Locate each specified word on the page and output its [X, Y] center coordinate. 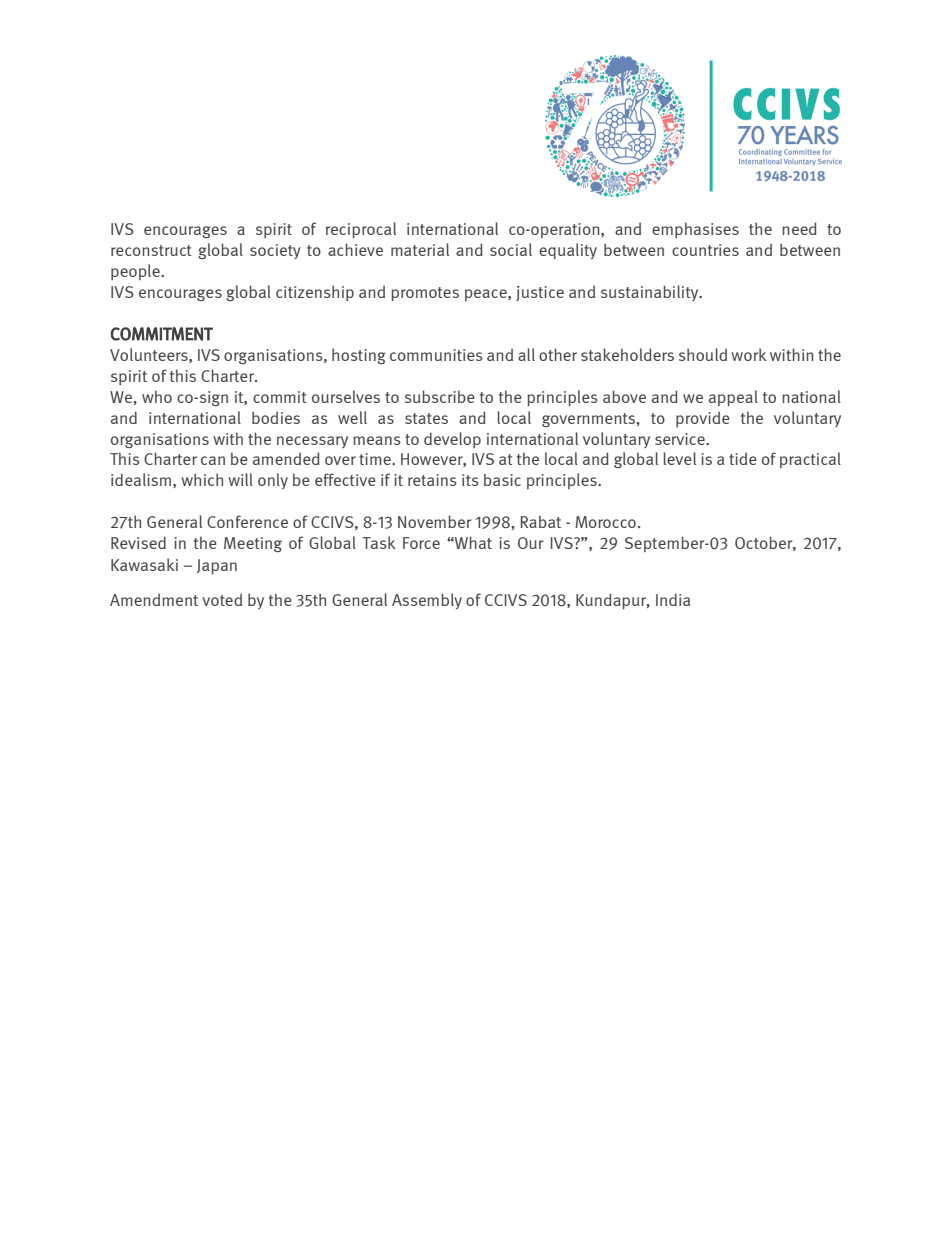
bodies [276, 417]
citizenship [315, 293]
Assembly [427, 601]
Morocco [605, 522]
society [275, 251]
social [511, 249]
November [434, 521]
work [749, 354]
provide [703, 419]
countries [705, 250]
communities [436, 355]
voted [222, 600]
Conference [247, 521]
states [426, 418]
